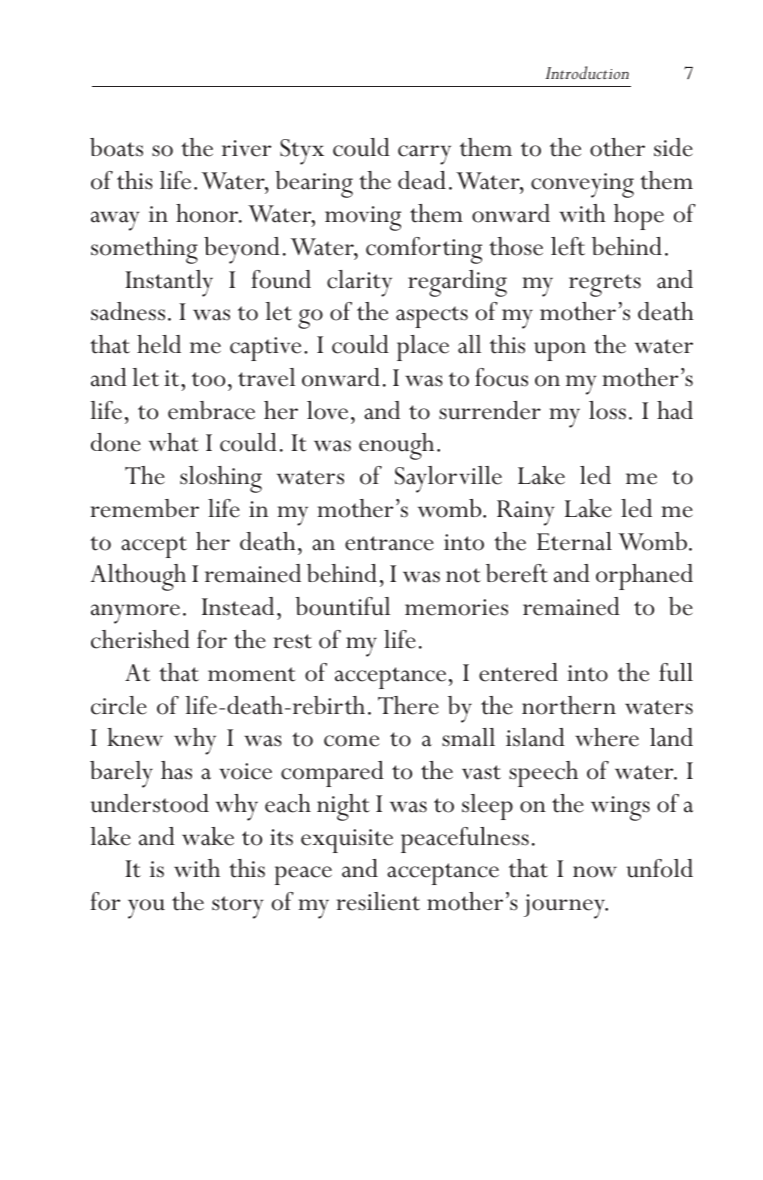 This screenshot has width=763, height=1180. What do you see at coordinates (422, 180) in the screenshot?
I see `dead` at bounding box center [422, 180].
